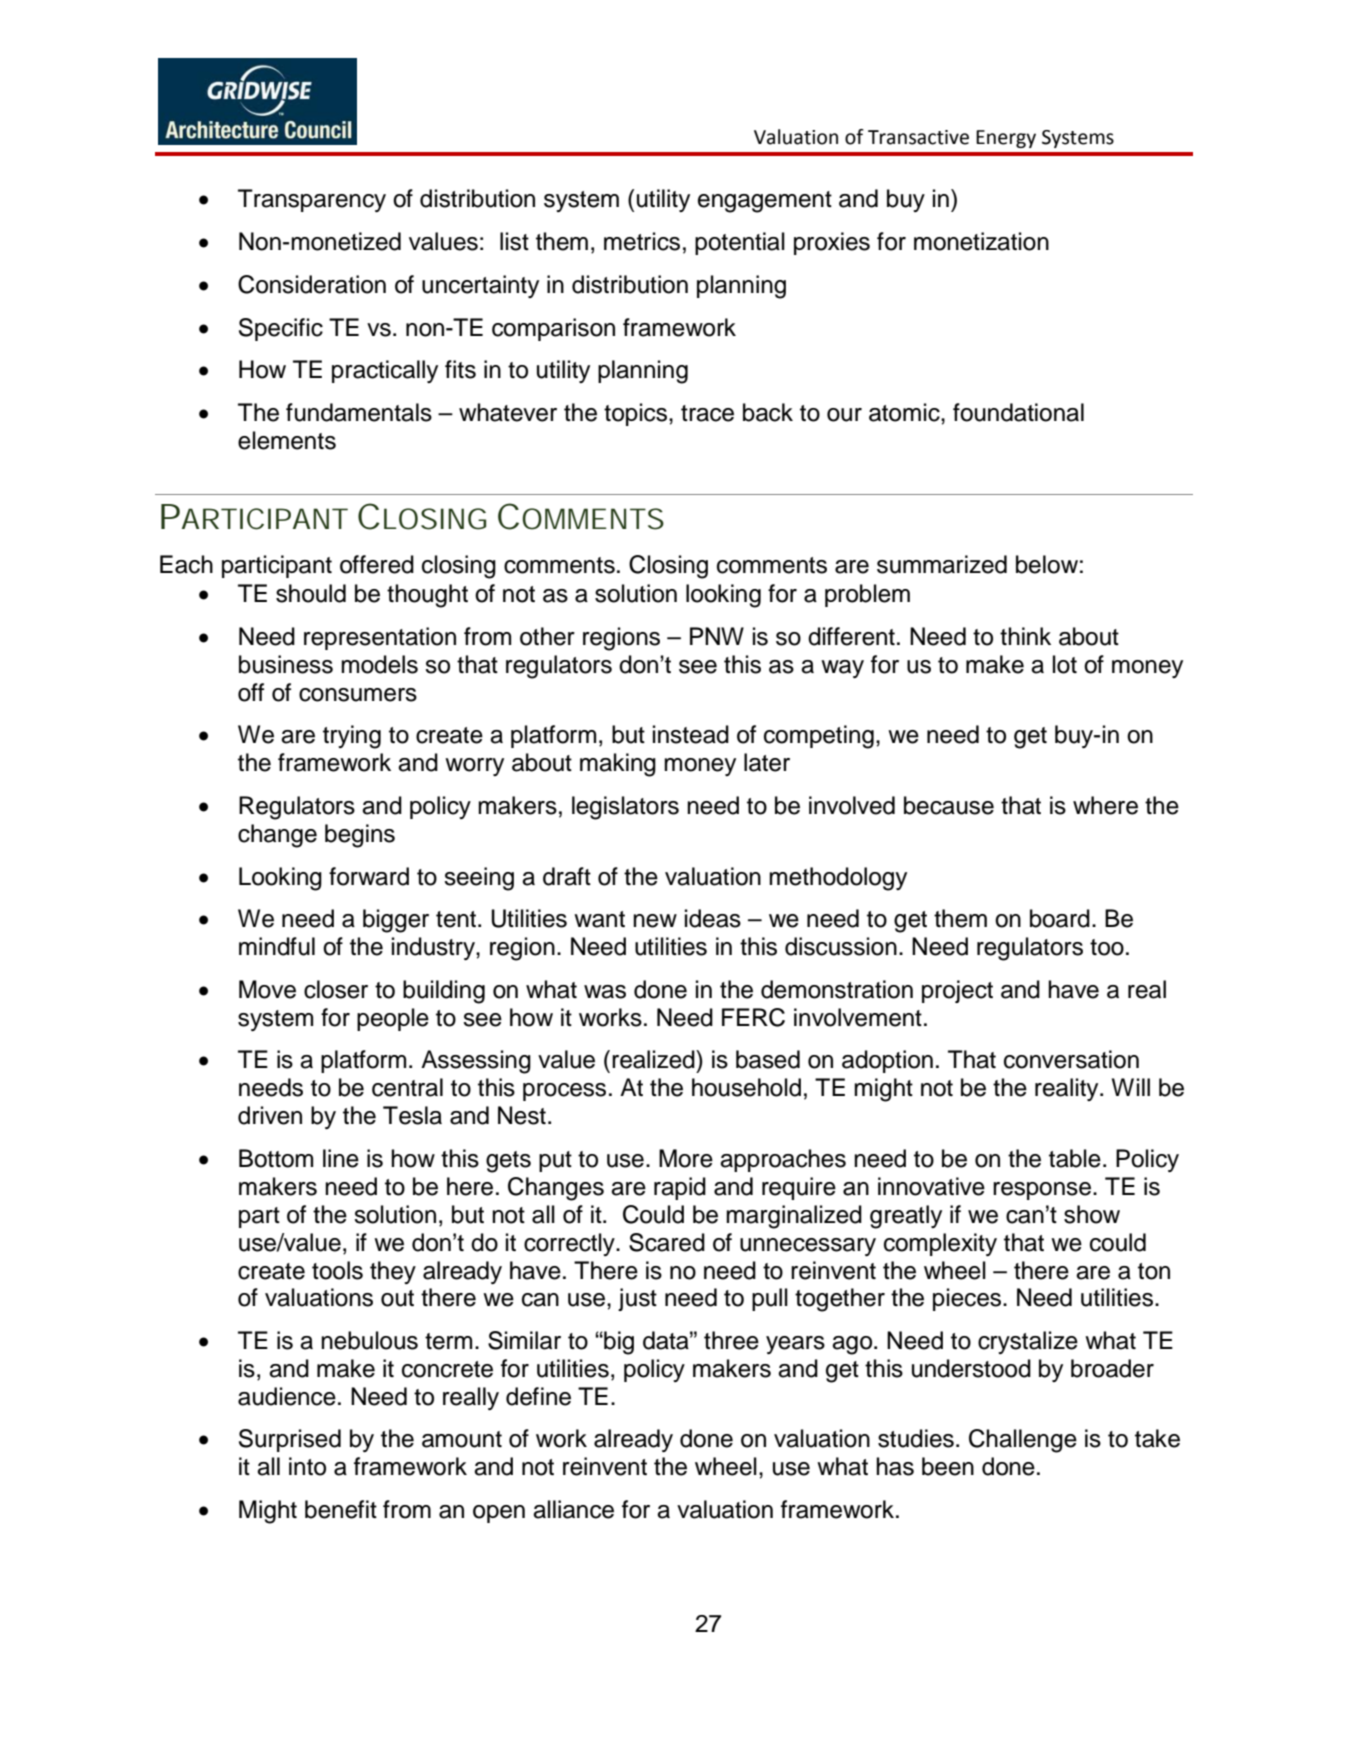 The height and width of the screenshot is (1745, 1348). I want to click on Energy, so click(1006, 139).
